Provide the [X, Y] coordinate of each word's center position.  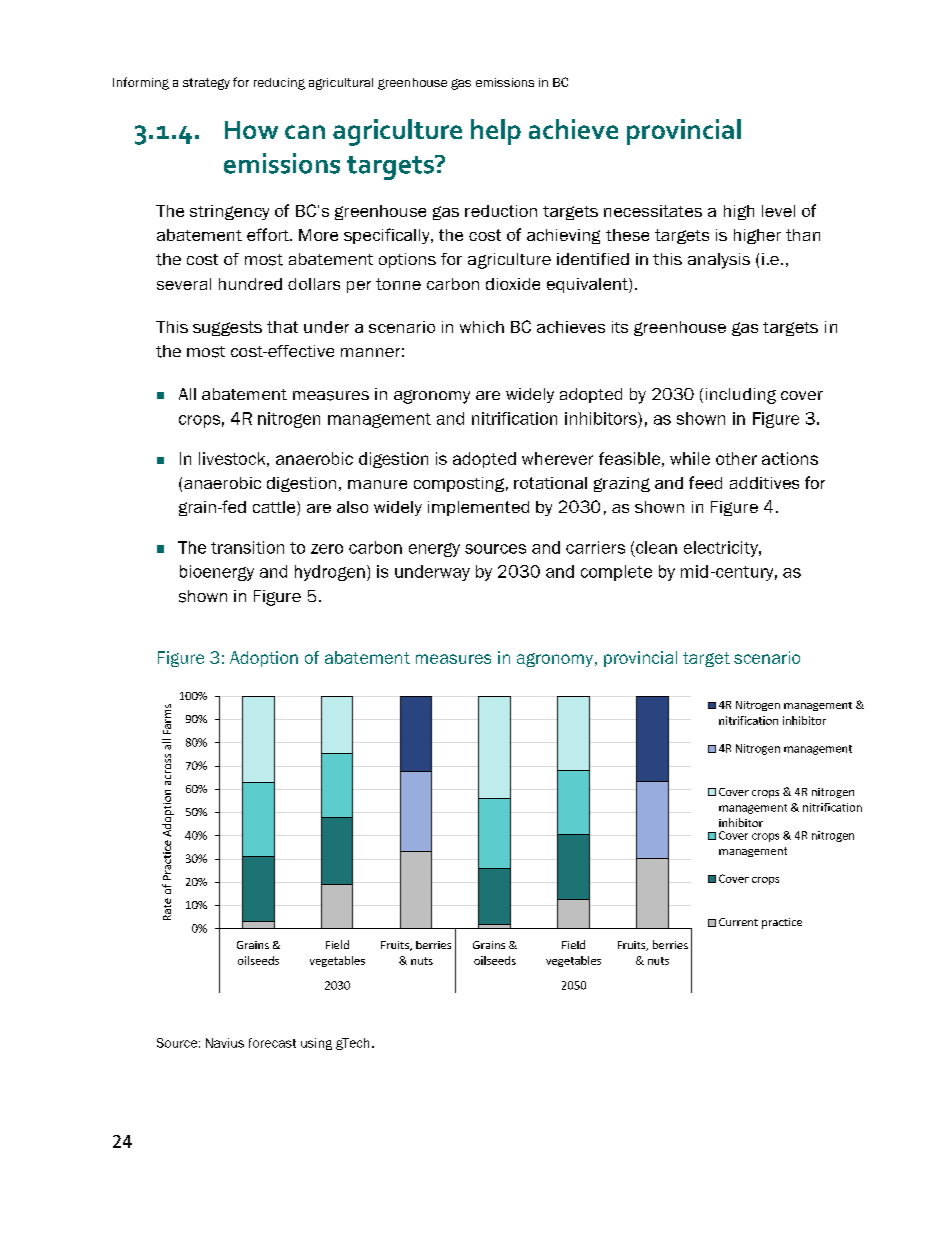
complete [616, 573]
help [496, 132]
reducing [279, 84]
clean [656, 547]
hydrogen [330, 573]
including [741, 396]
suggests [227, 328]
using [316, 1044]
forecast [272, 1043]
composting [459, 484]
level [778, 211]
